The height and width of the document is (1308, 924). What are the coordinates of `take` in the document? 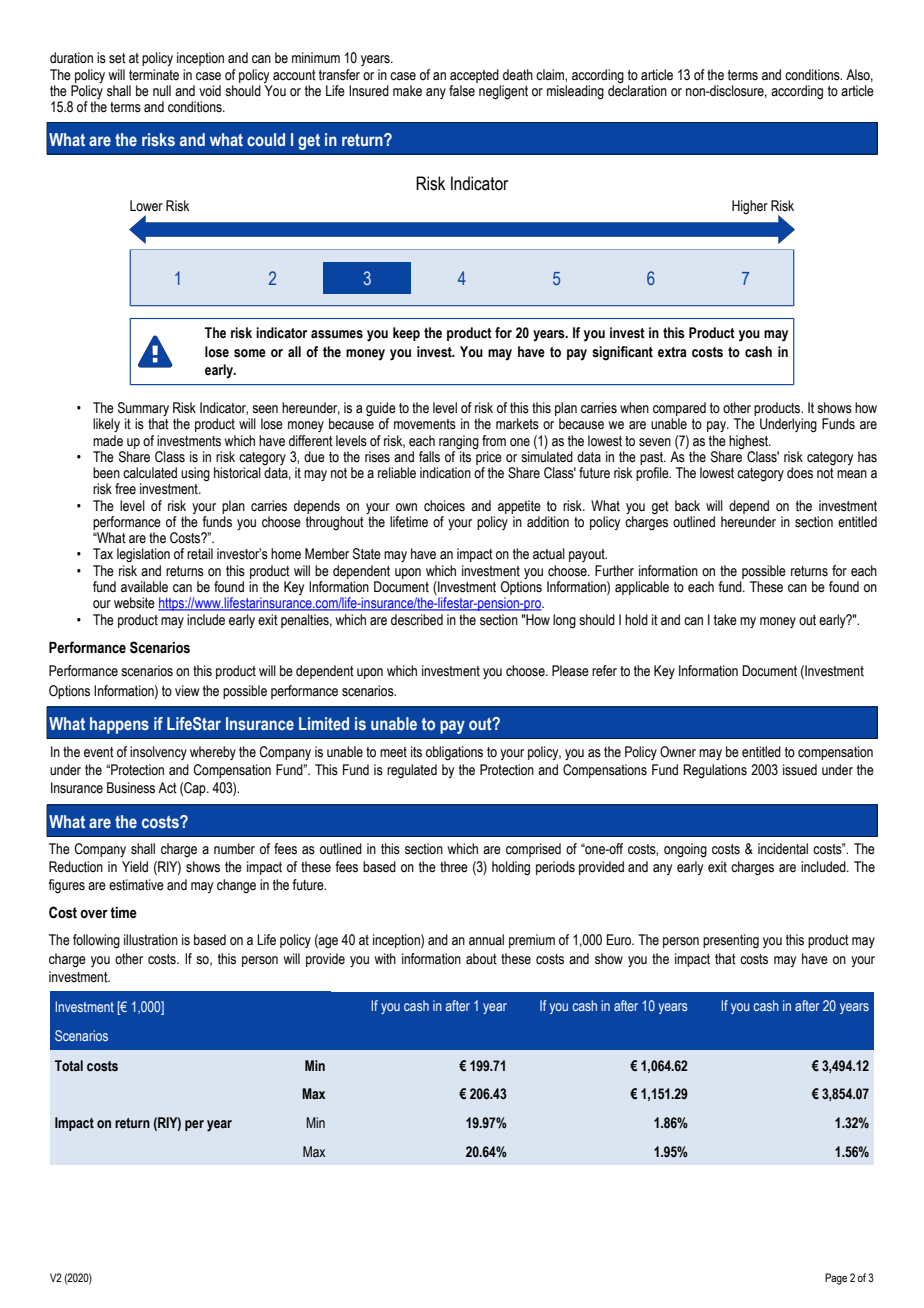 It's located at (725, 620).
